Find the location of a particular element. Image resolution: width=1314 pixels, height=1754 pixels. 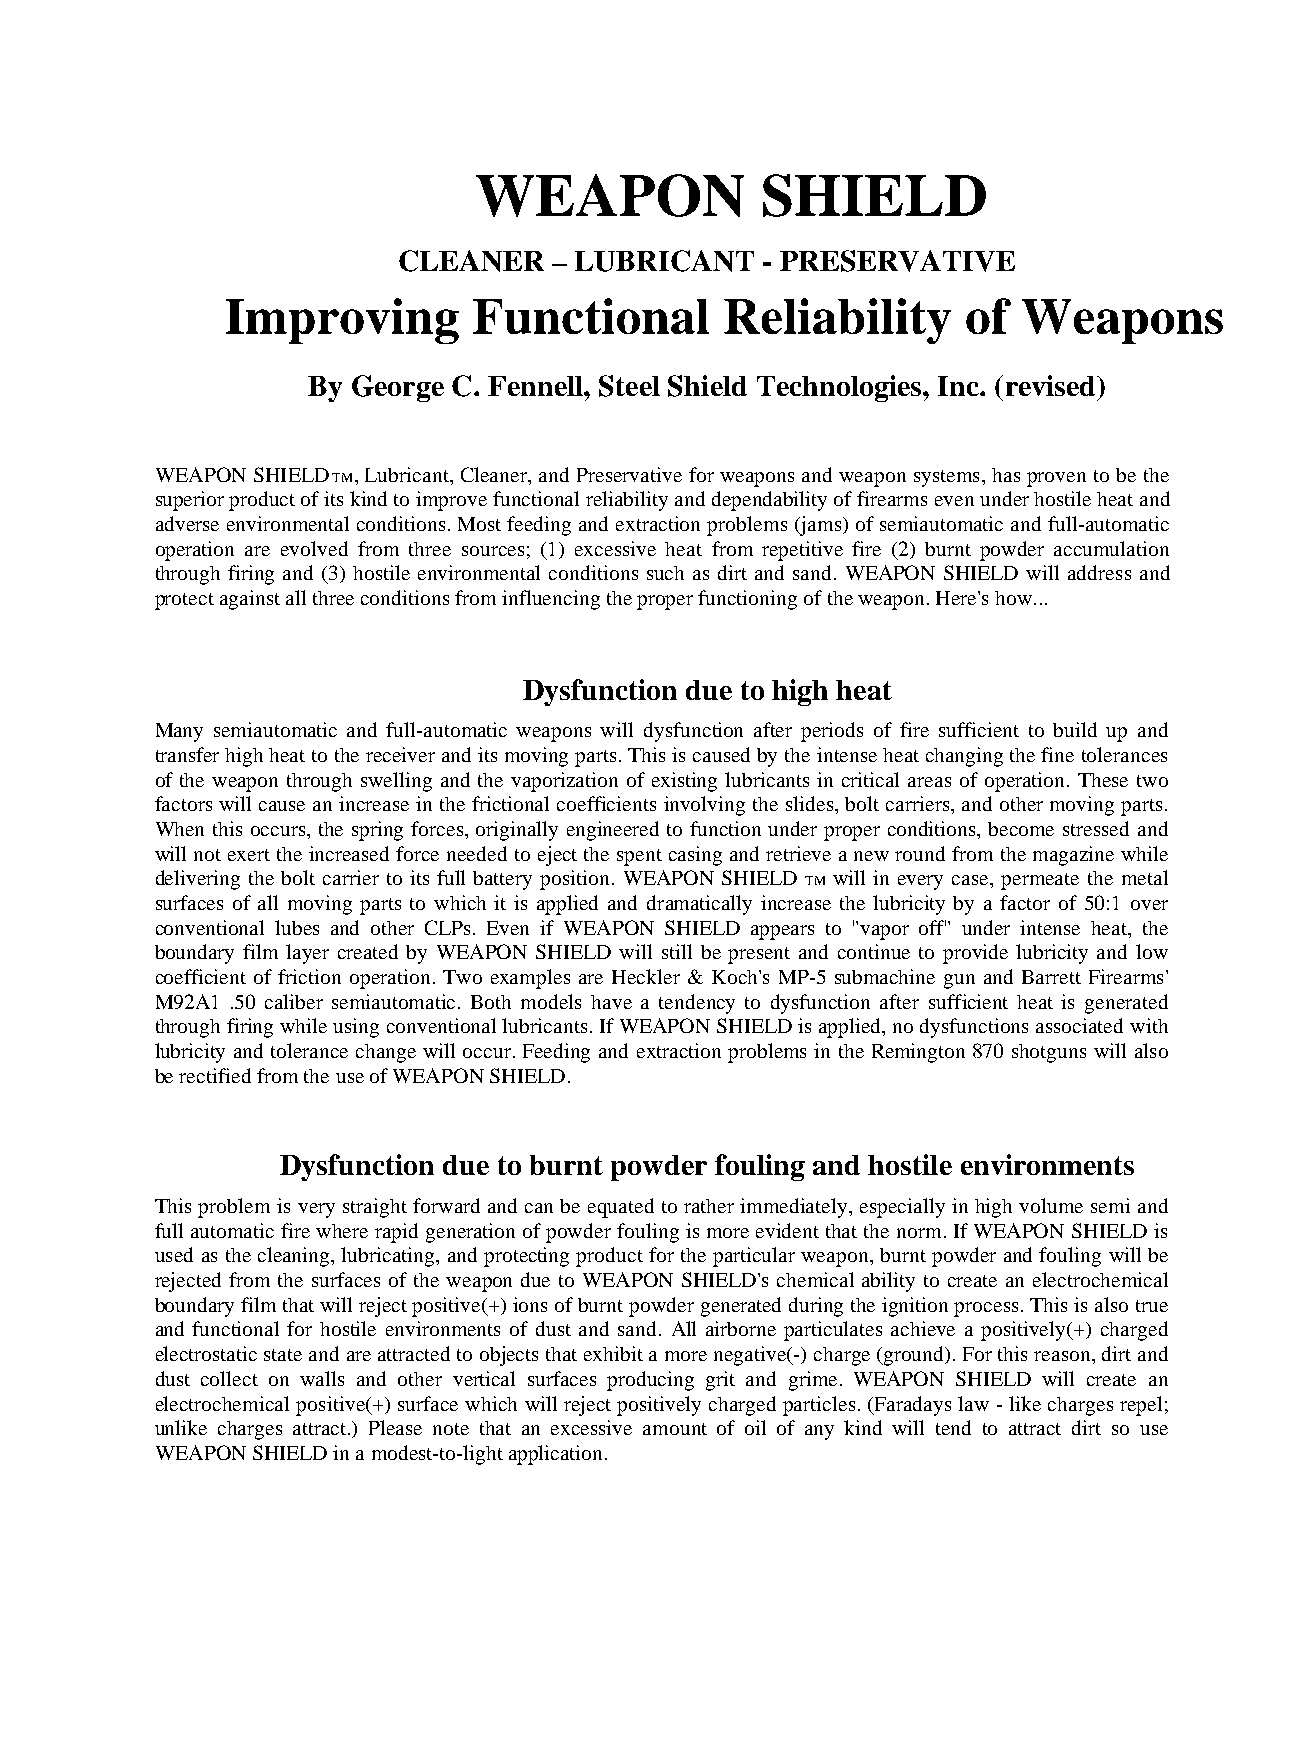

revised is located at coordinates (1052, 385).
